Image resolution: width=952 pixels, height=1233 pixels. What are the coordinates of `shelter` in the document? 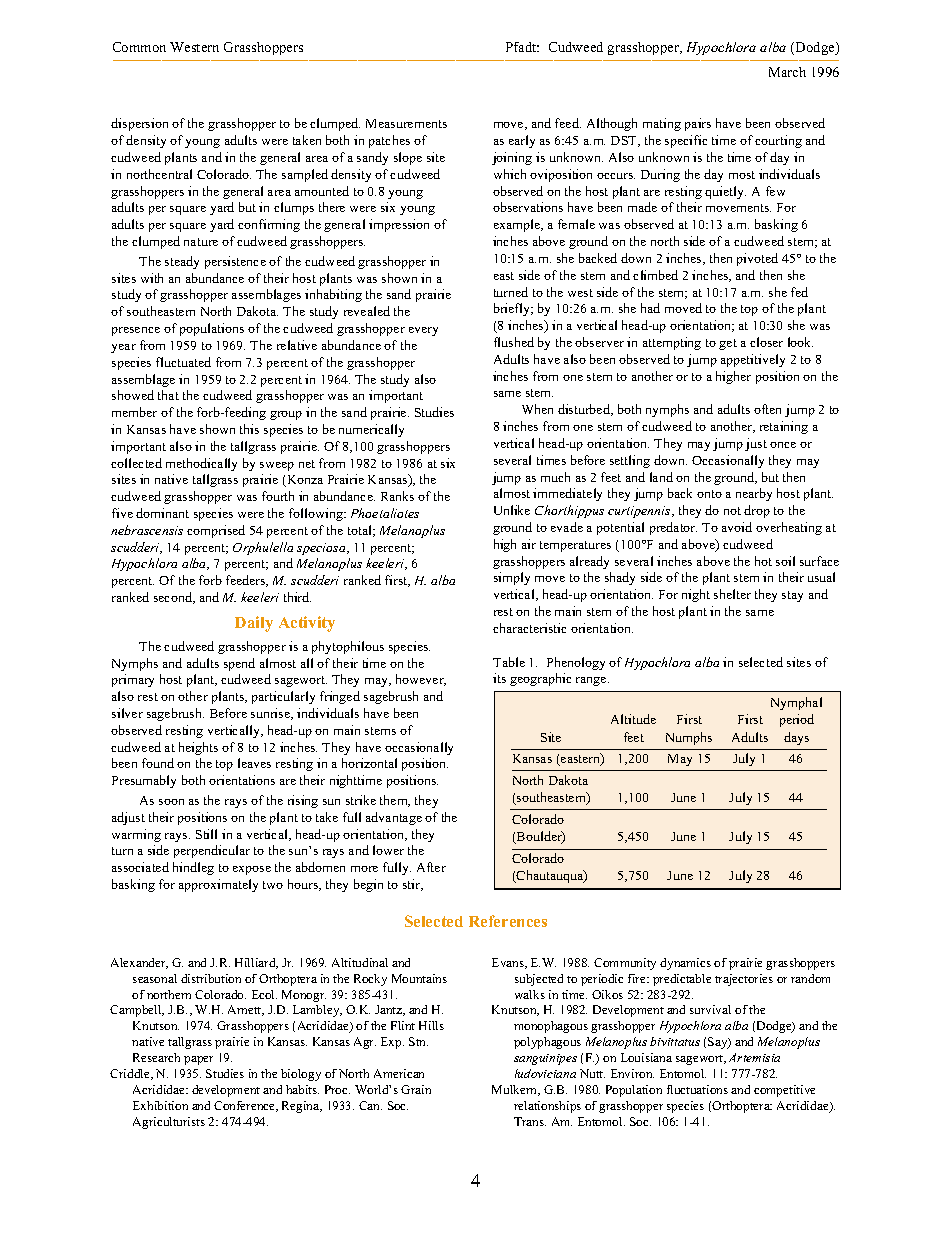 It's located at (732, 594).
